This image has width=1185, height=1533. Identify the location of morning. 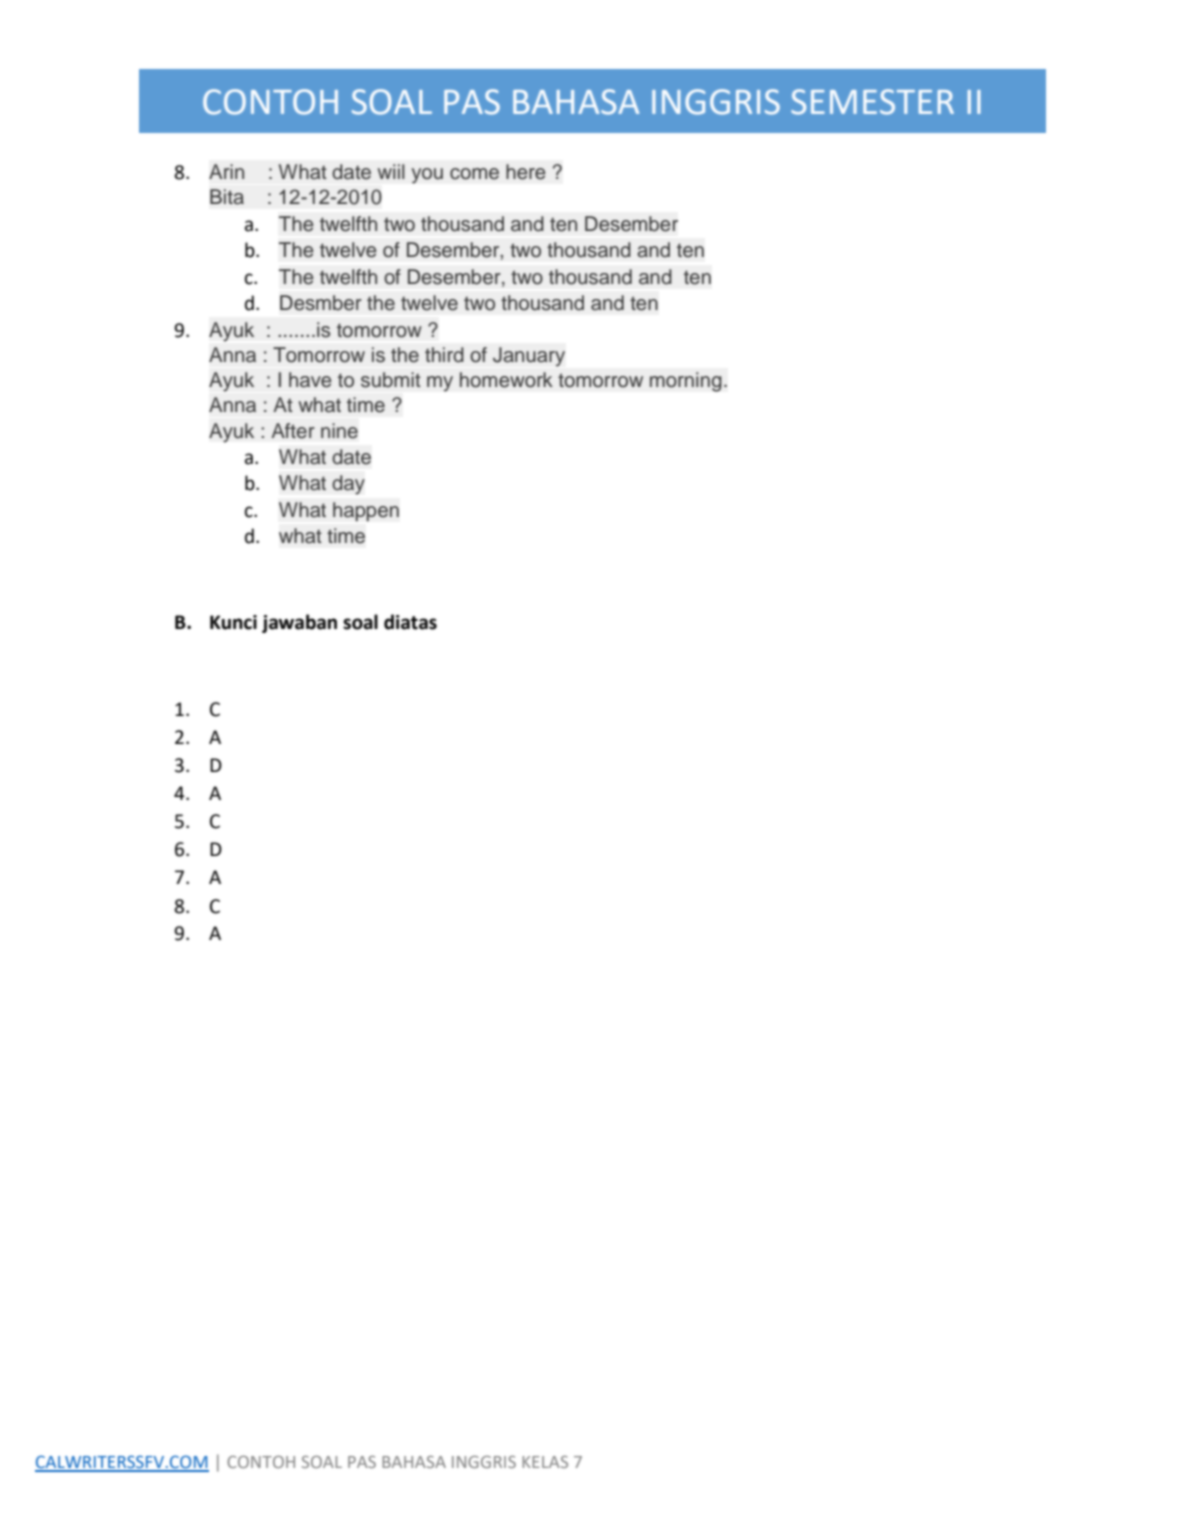
(686, 382).
